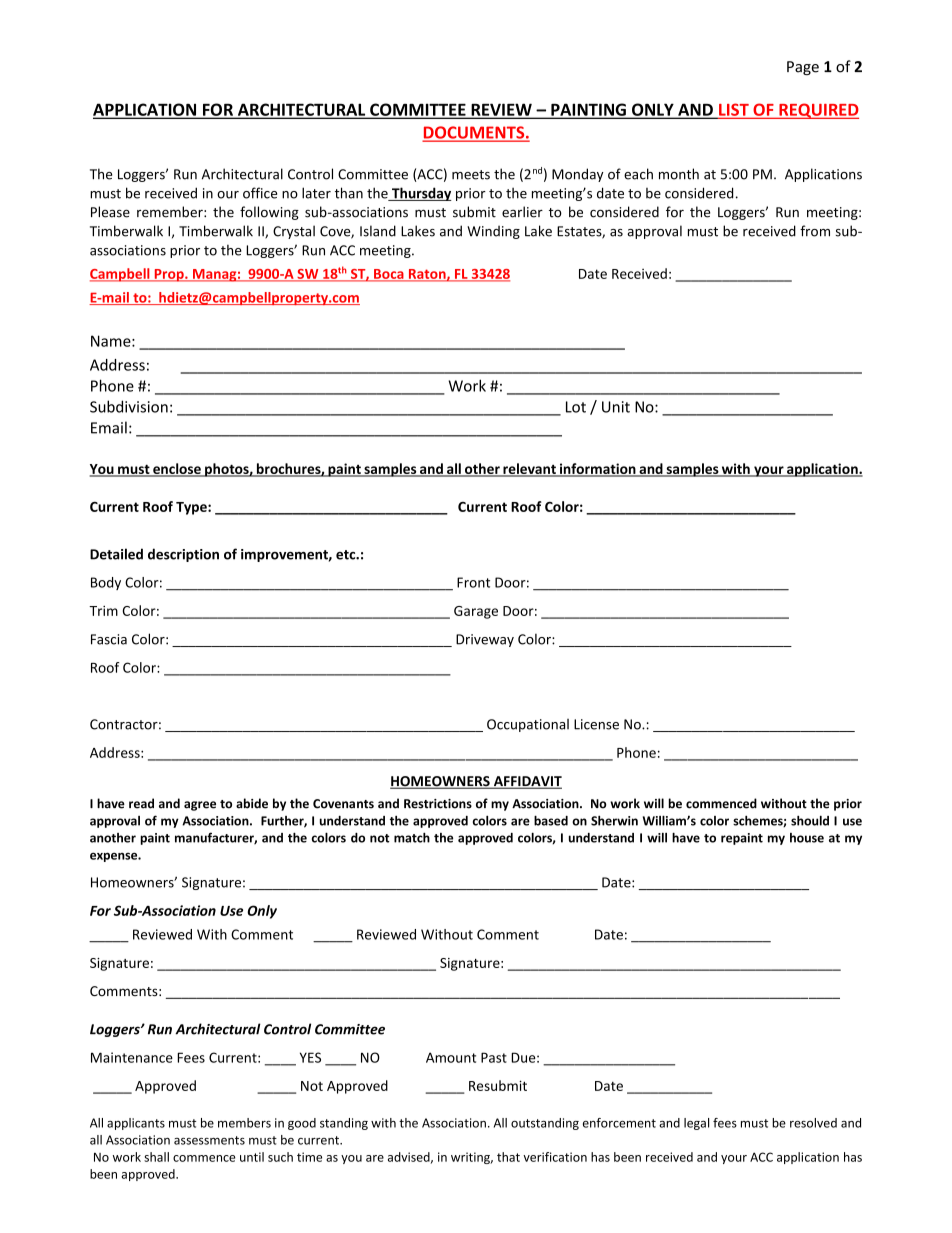  Describe the element at coordinates (209, 1140) in the screenshot. I see `assessments` at that location.
